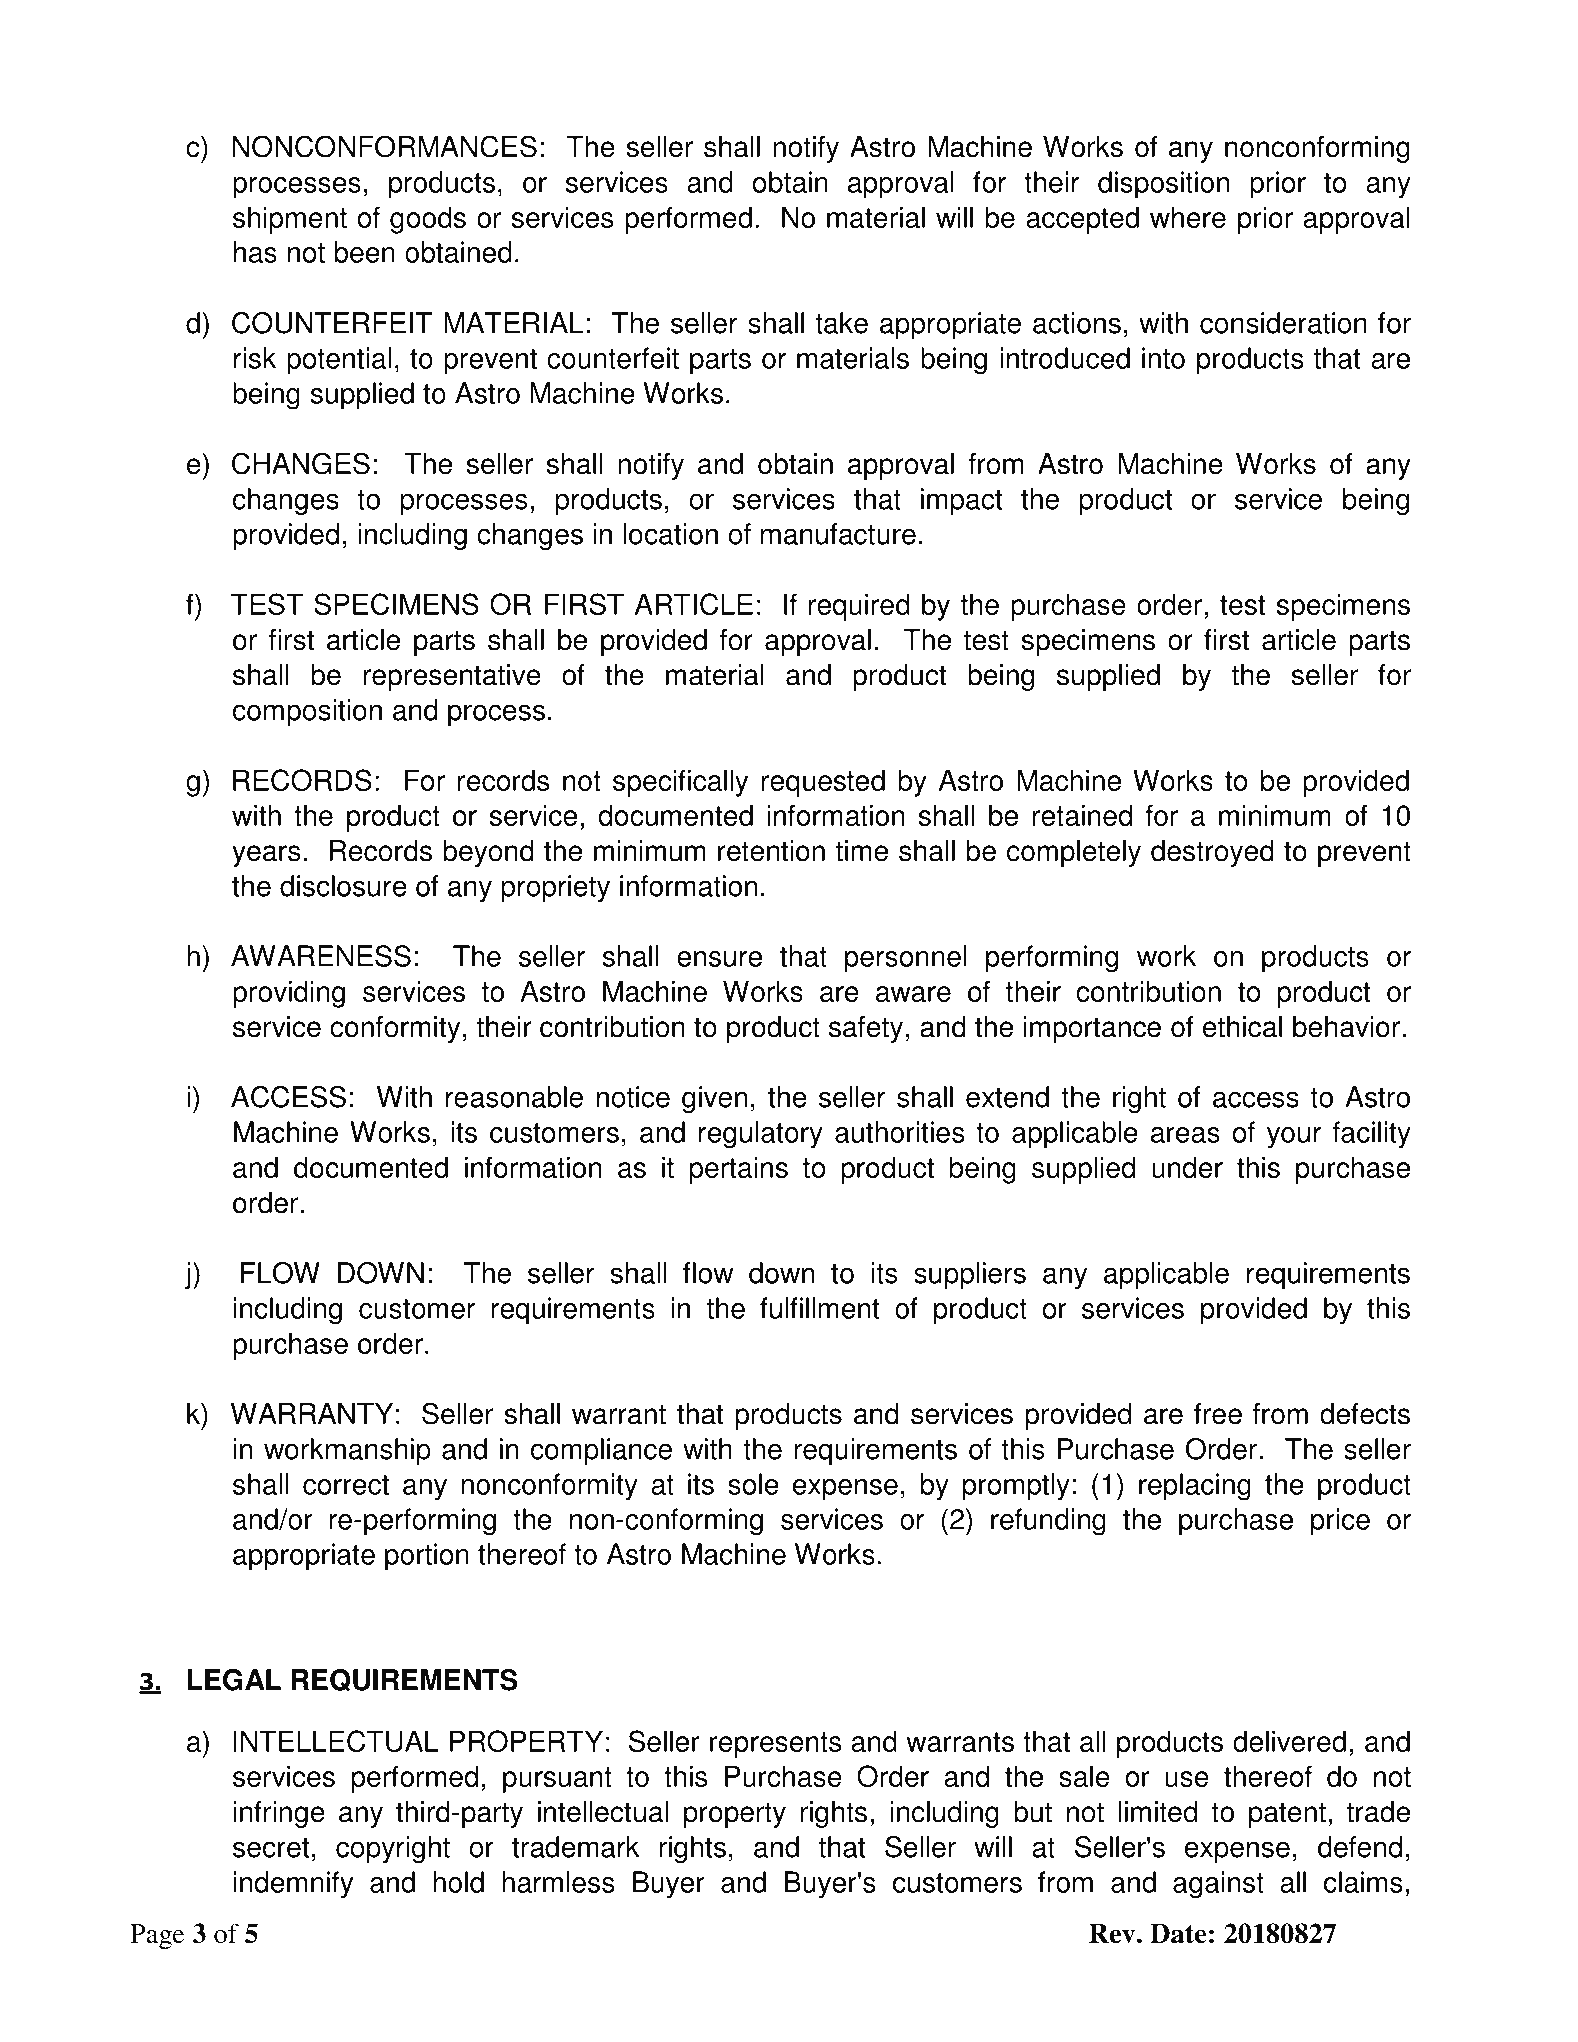 This page has width=1578, height=2042. What do you see at coordinates (753, 1484) in the page?
I see `sole` at bounding box center [753, 1484].
